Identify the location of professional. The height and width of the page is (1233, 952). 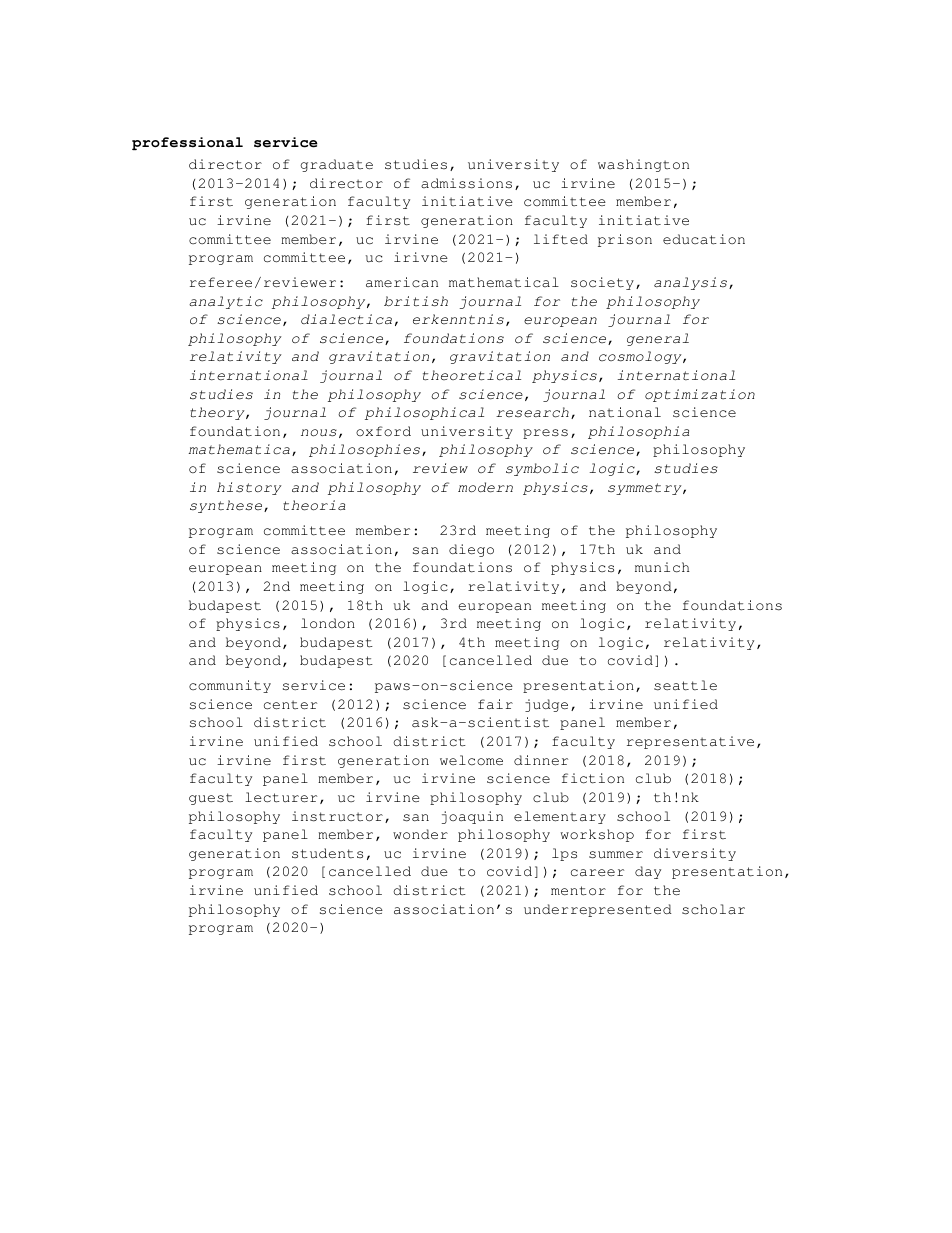
(187, 143).
